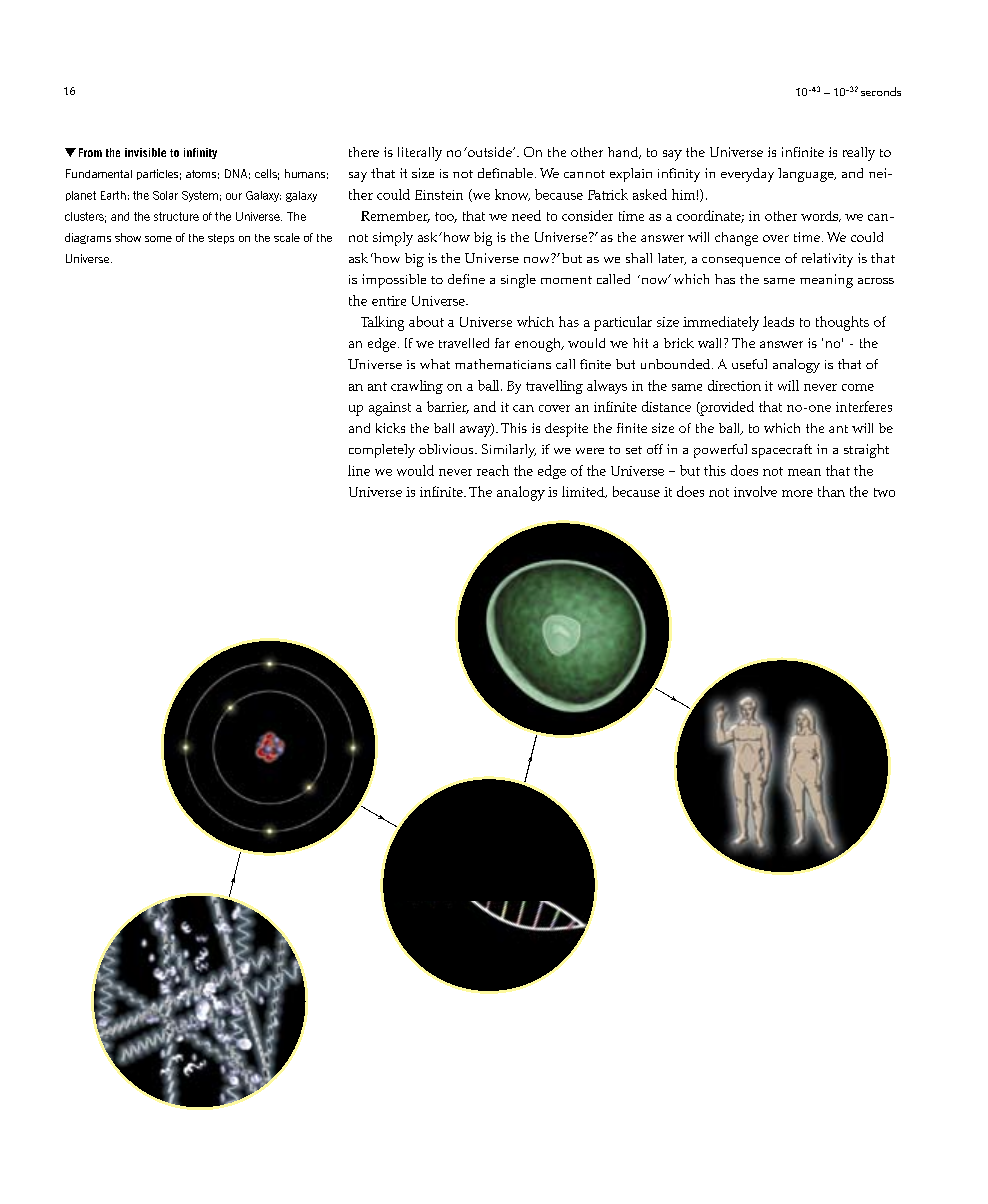 This page has width=988, height=1204. Describe the element at coordinates (448, 407) in the page. I see `barrier` at that location.
